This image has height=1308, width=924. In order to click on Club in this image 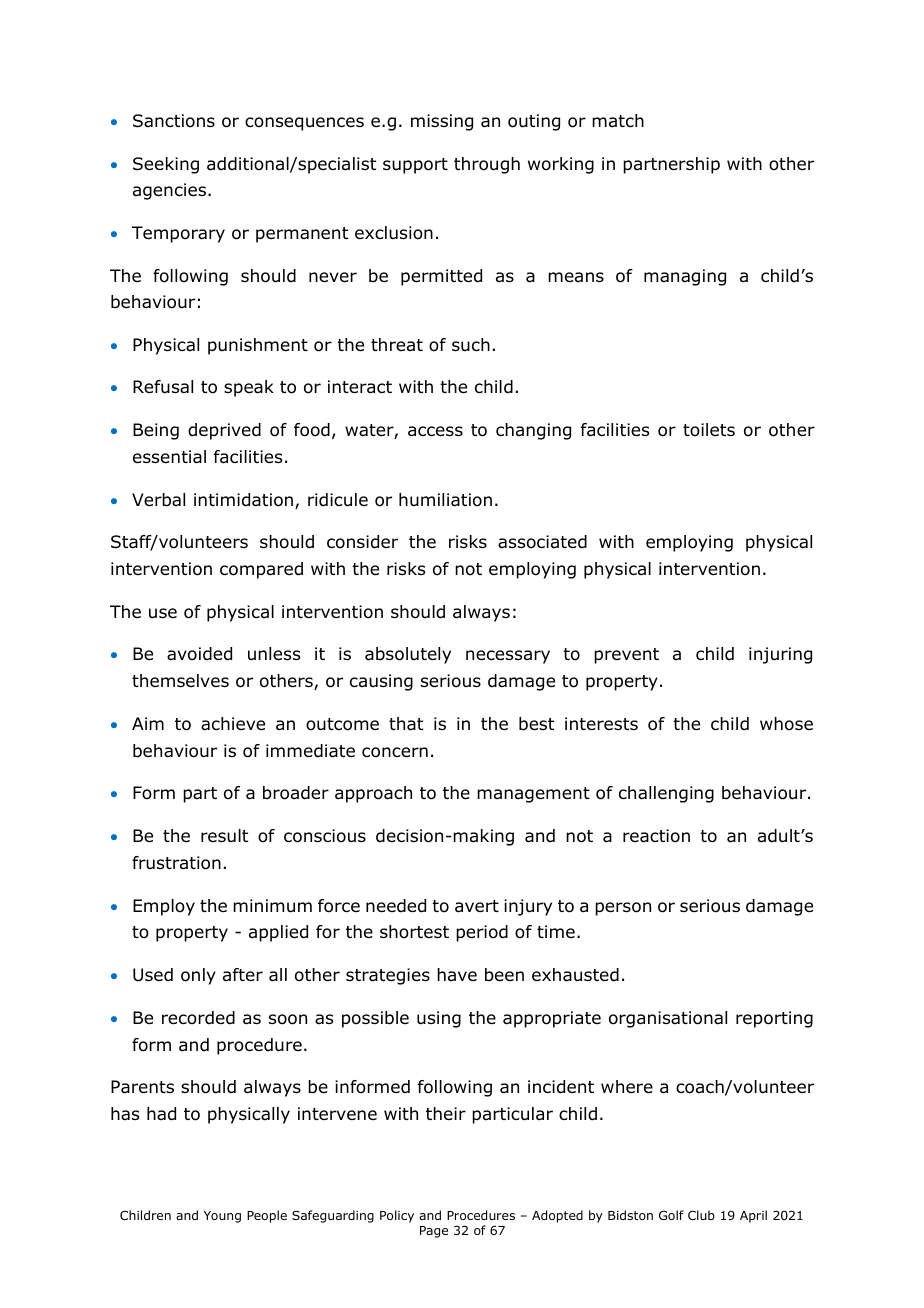, I will do `click(701, 1215)`.
